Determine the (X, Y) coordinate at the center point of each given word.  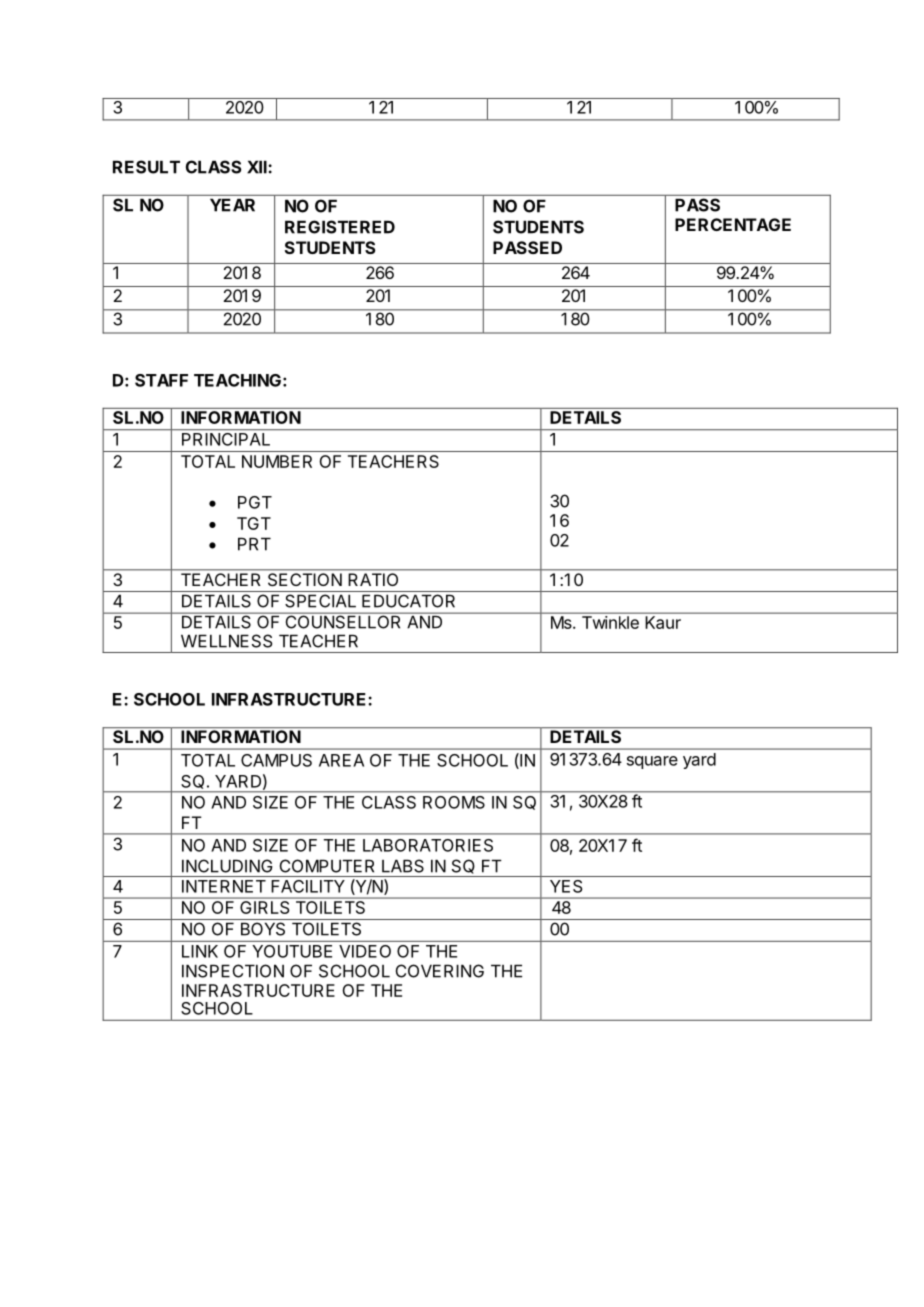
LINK (200, 951)
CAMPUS (276, 760)
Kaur (663, 622)
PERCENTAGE (733, 224)
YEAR (232, 205)
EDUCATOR (408, 601)
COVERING (440, 971)
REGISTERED (340, 227)
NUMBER (277, 461)
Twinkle (610, 622)
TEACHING (237, 380)
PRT (254, 544)
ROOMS (454, 802)
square (652, 762)
